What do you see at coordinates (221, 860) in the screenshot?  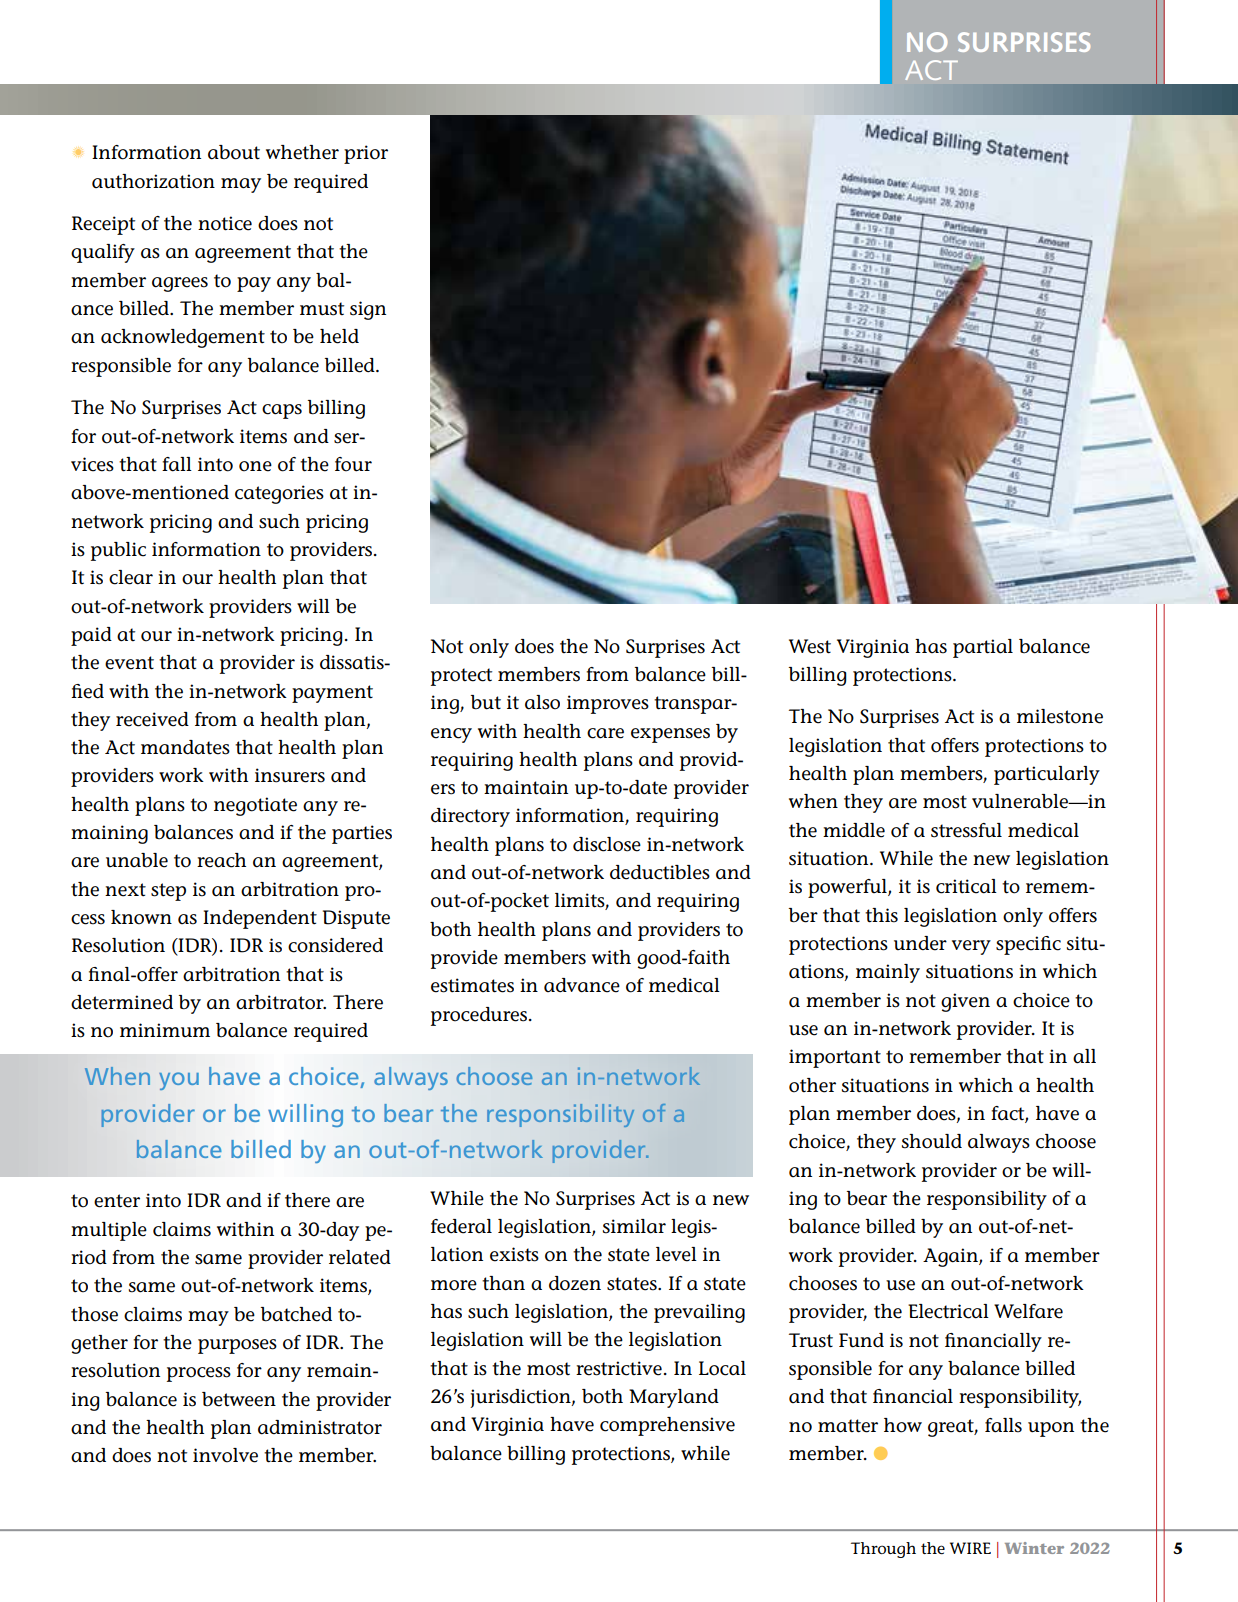 I see `reach` at bounding box center [221, 860].
